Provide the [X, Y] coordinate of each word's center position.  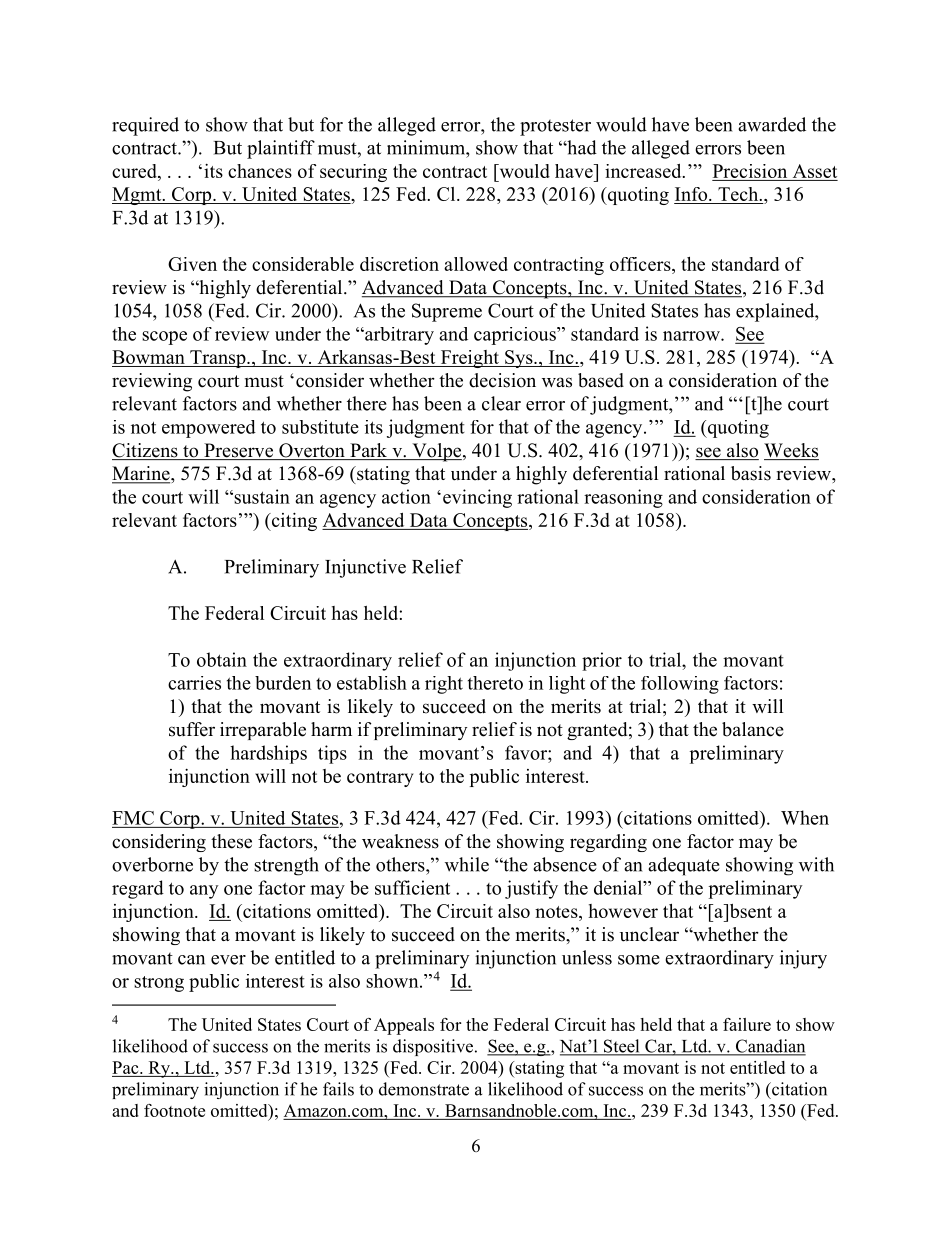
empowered [209, 429]
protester [555, 127]
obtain [222, 659]
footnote [174, 1110]
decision [502, 380]
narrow [692, 336]
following [680, 685]
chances [260, 171]
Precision [750, 171]
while [467, 864]
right [444, 685]
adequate [684, 866]
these [231, 841]
